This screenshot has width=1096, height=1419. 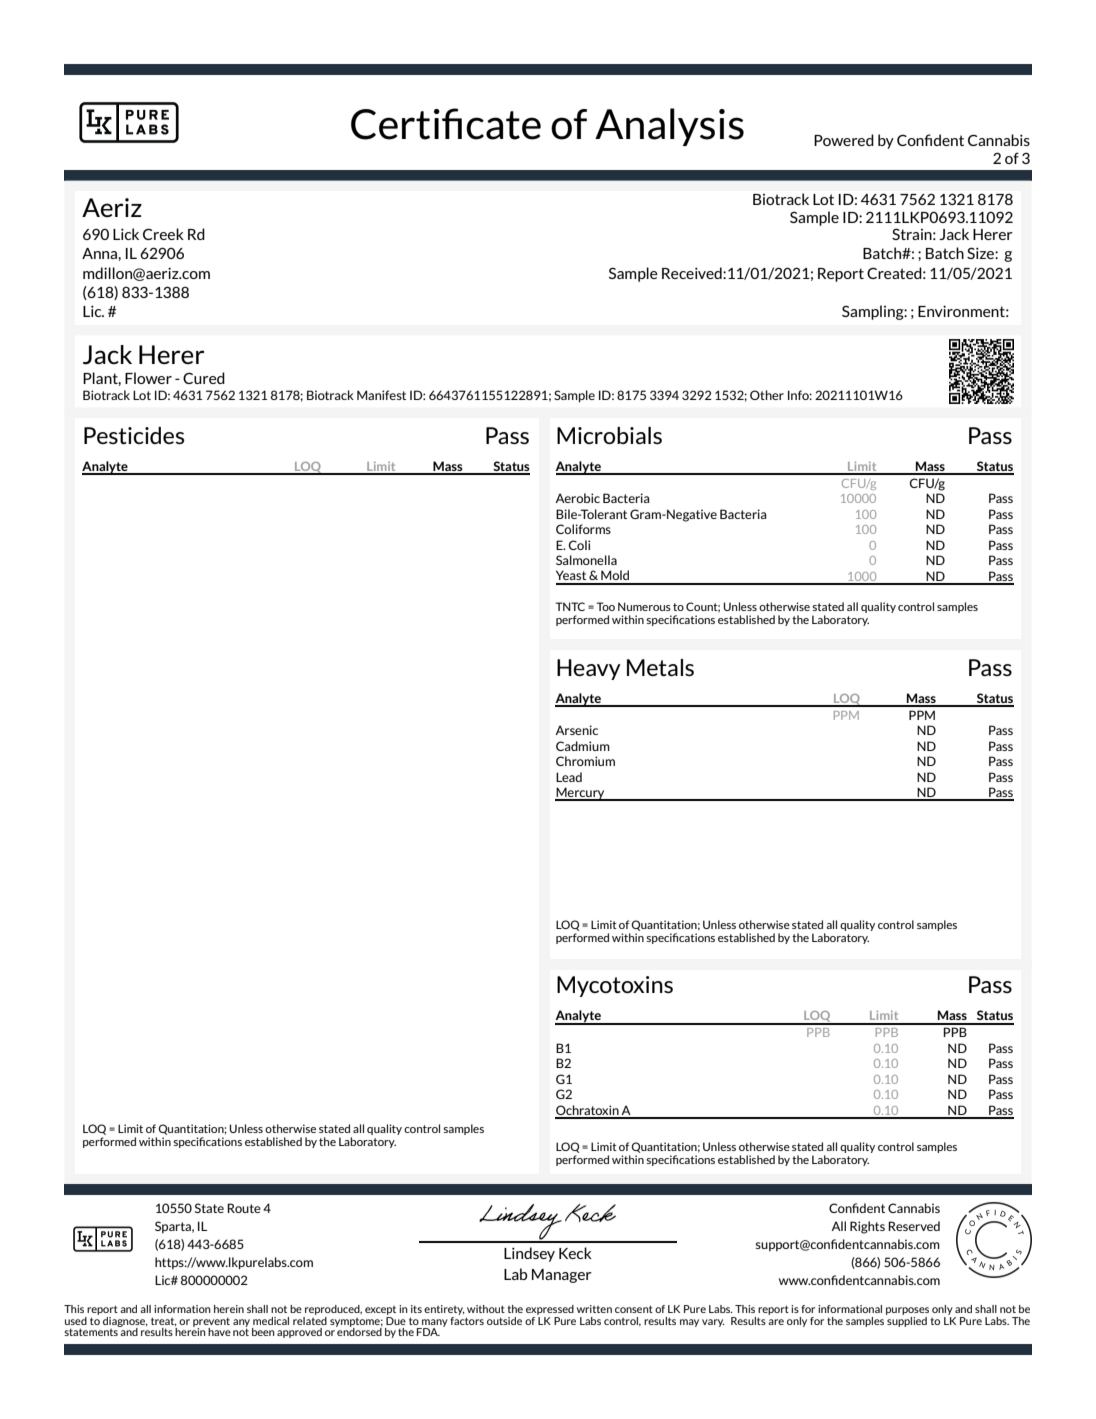 What do you see at coordinates (134, 435) in the screenshot?
I see `Pesticides` at bounding box center [134, 435].
